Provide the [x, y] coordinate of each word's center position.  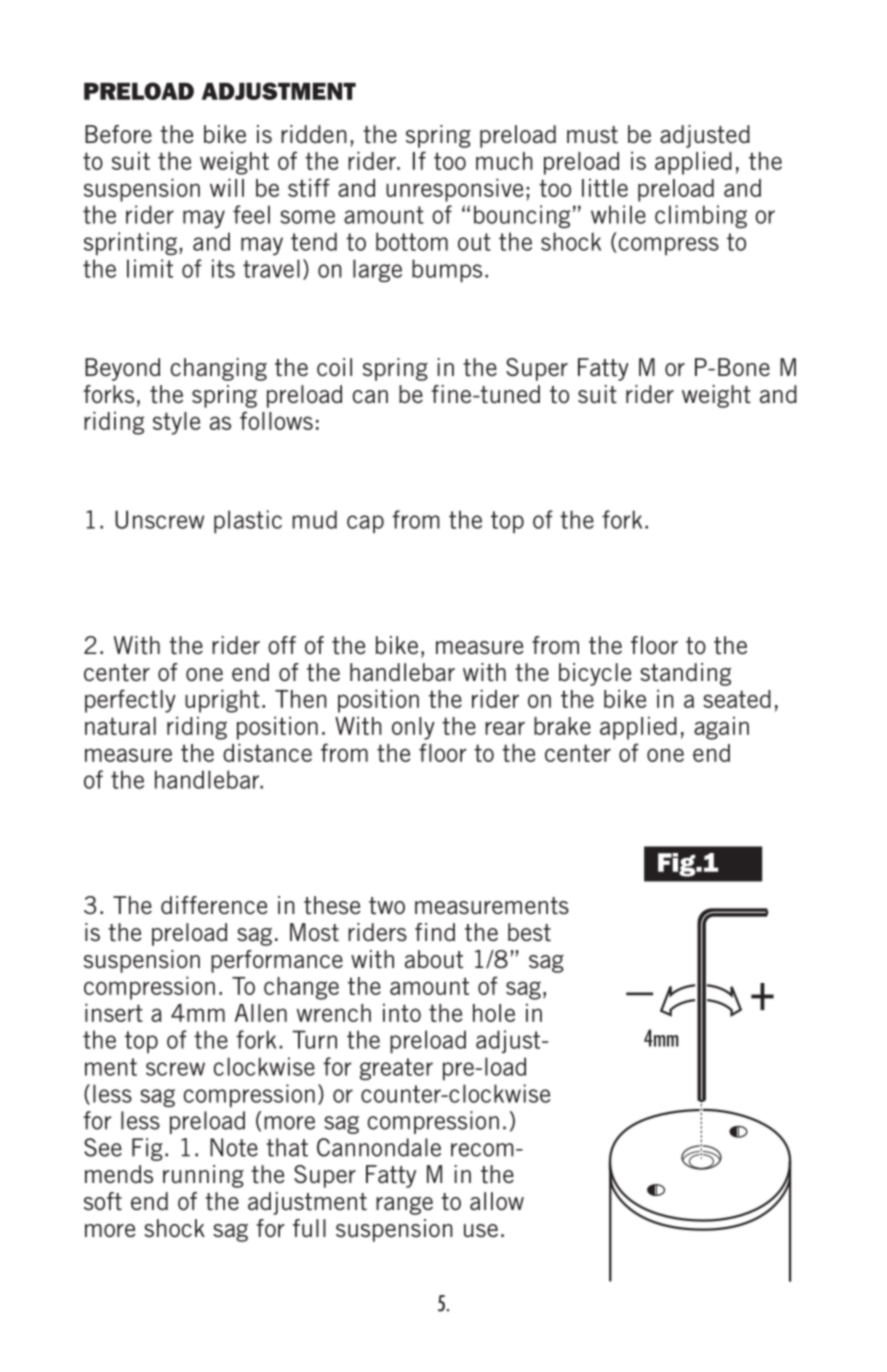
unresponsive [454, 190]
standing [685, 674]
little [605, 187]
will [227, 187]
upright [222, 701]
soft [103, 1201]
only [413, 728]
